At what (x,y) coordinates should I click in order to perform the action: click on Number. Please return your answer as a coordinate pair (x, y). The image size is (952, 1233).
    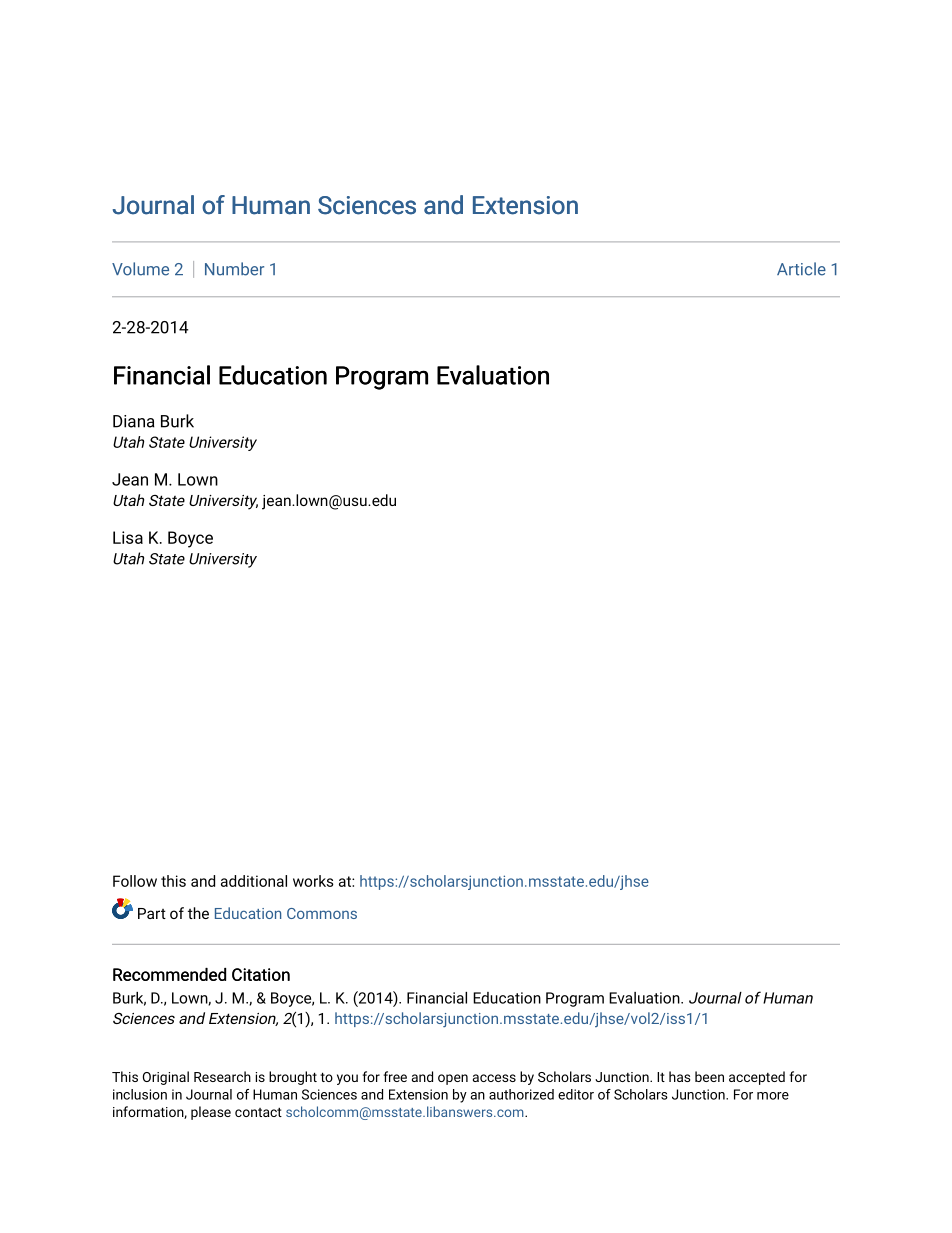
    Looking at the image, I should click on (234, 269).
